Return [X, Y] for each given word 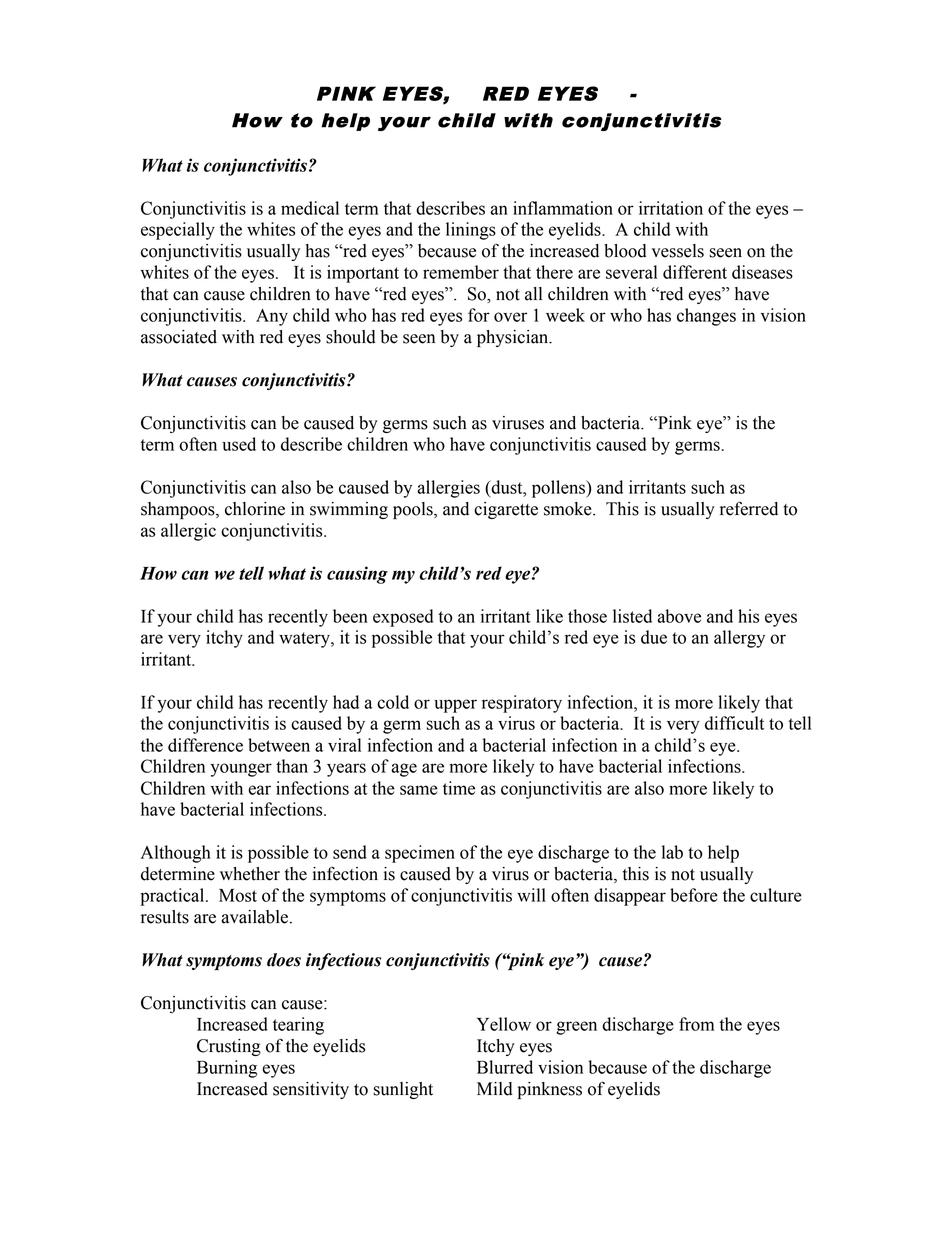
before [694, 895]
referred [749, 508]
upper [455, 706]
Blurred [505, 1067]
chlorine [255, 509]
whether [250, 874]
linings [471, 231]
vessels [678, 251]
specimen [420, 854]
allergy [739, 639]
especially [178, 231]
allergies [448, 489]
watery [305, 640]
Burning [227, 1069]
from [696, 1024]
